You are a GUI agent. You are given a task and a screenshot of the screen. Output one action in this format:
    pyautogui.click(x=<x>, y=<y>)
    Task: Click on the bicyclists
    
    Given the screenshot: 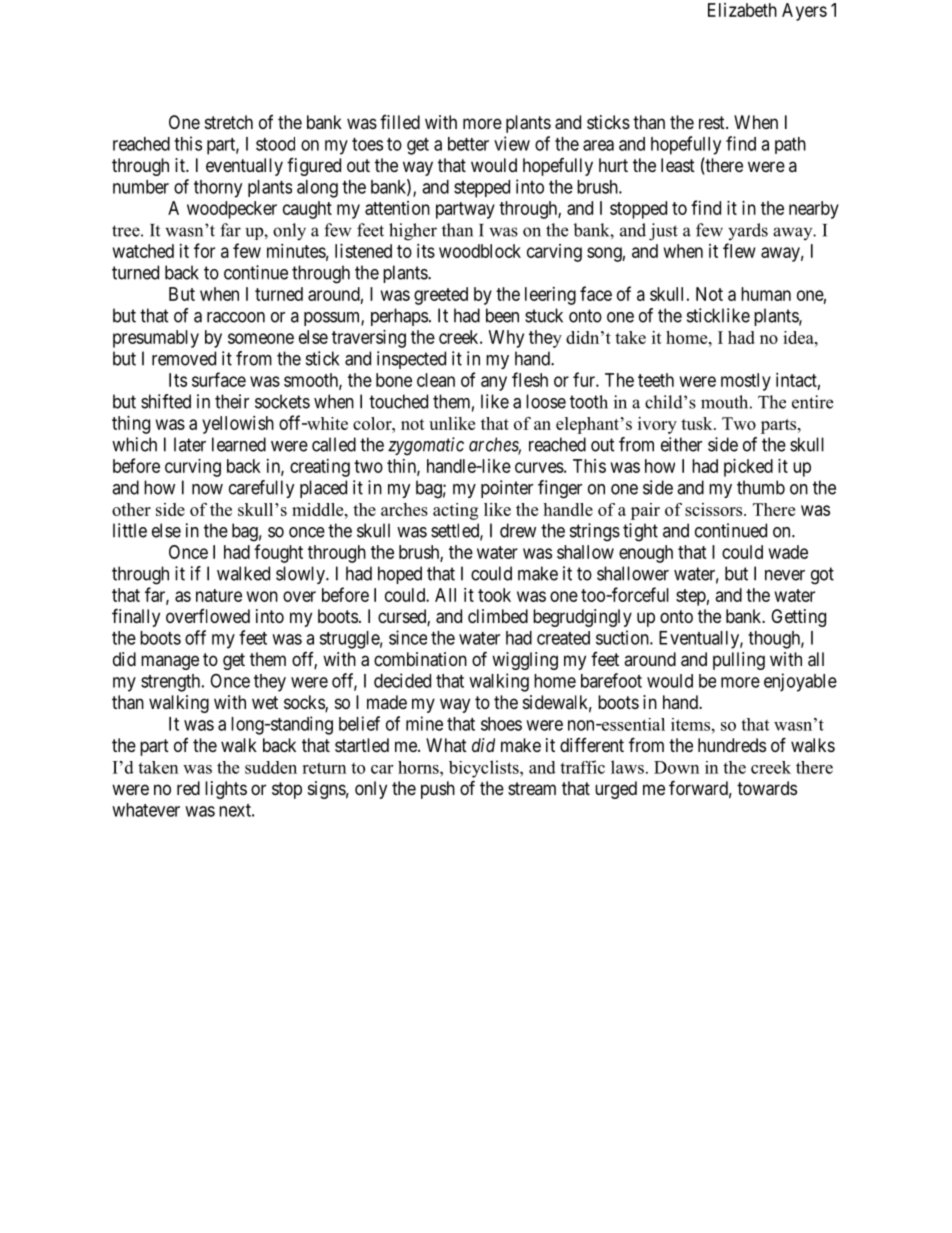 What is the action you would take?
    pyautogui.click(x=485, y=769)
